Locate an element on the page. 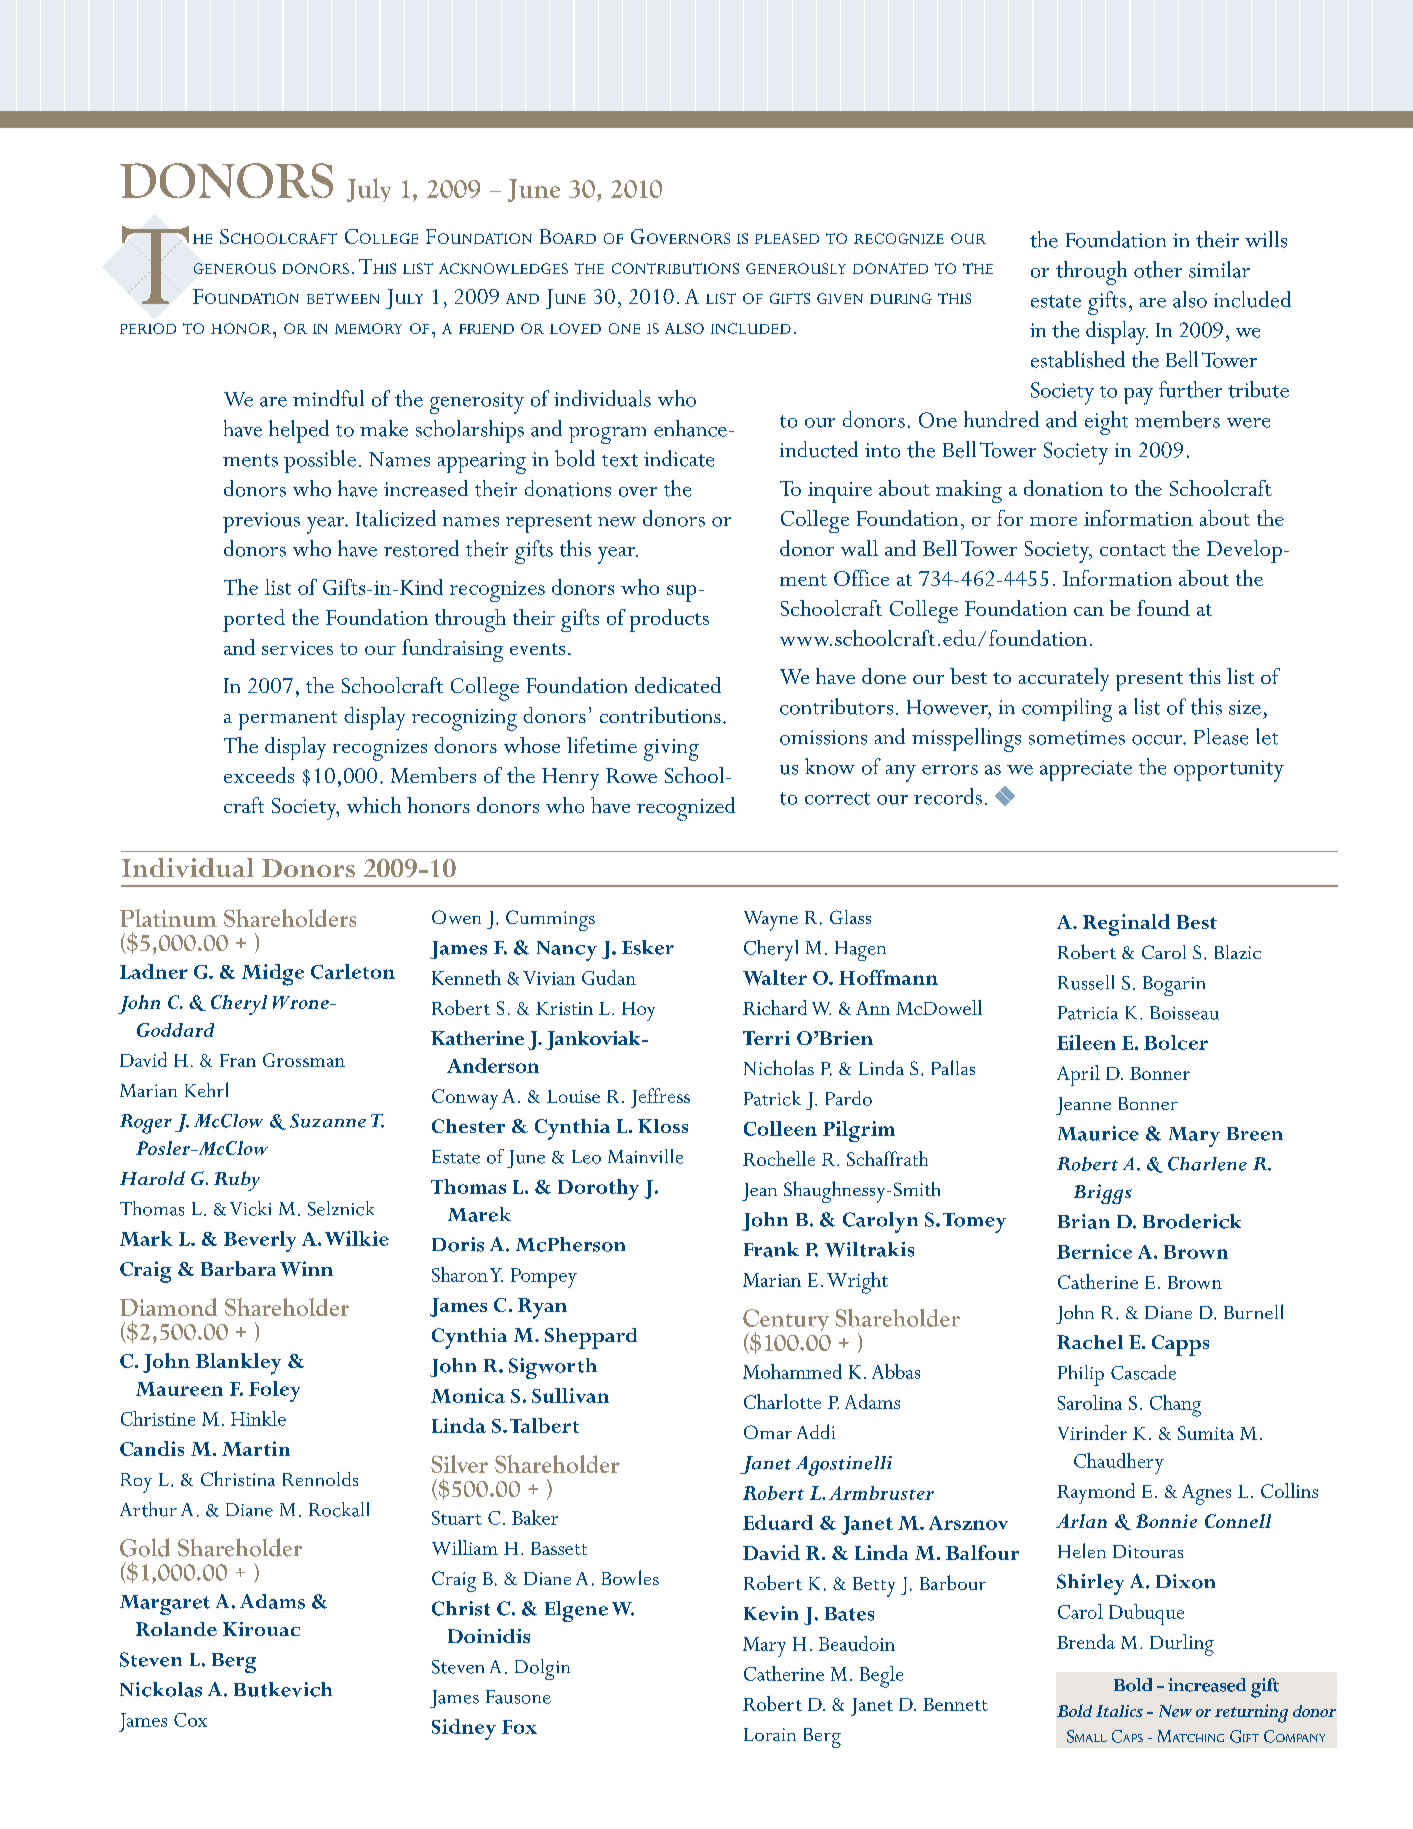  Cox is located at coordinates (190, 1720).
